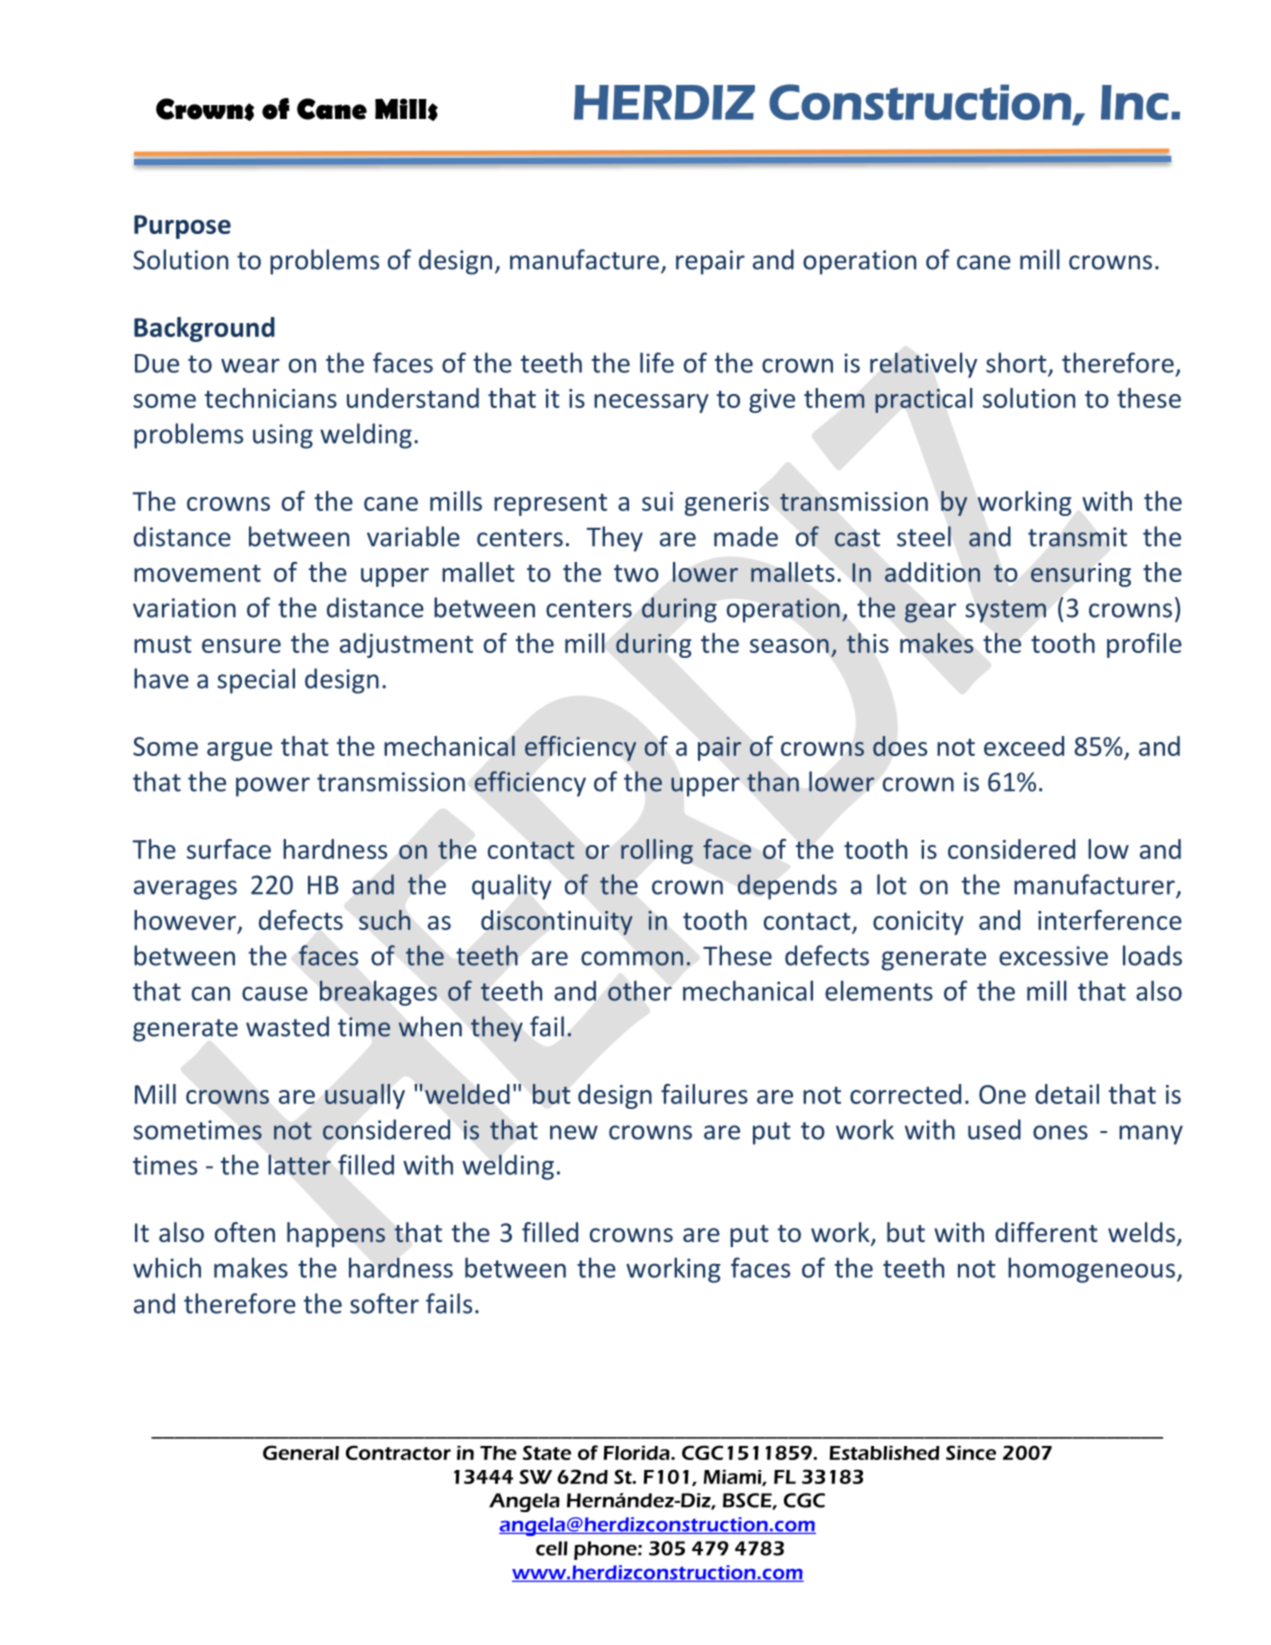  I want to click on short, so click(1017, 363).
